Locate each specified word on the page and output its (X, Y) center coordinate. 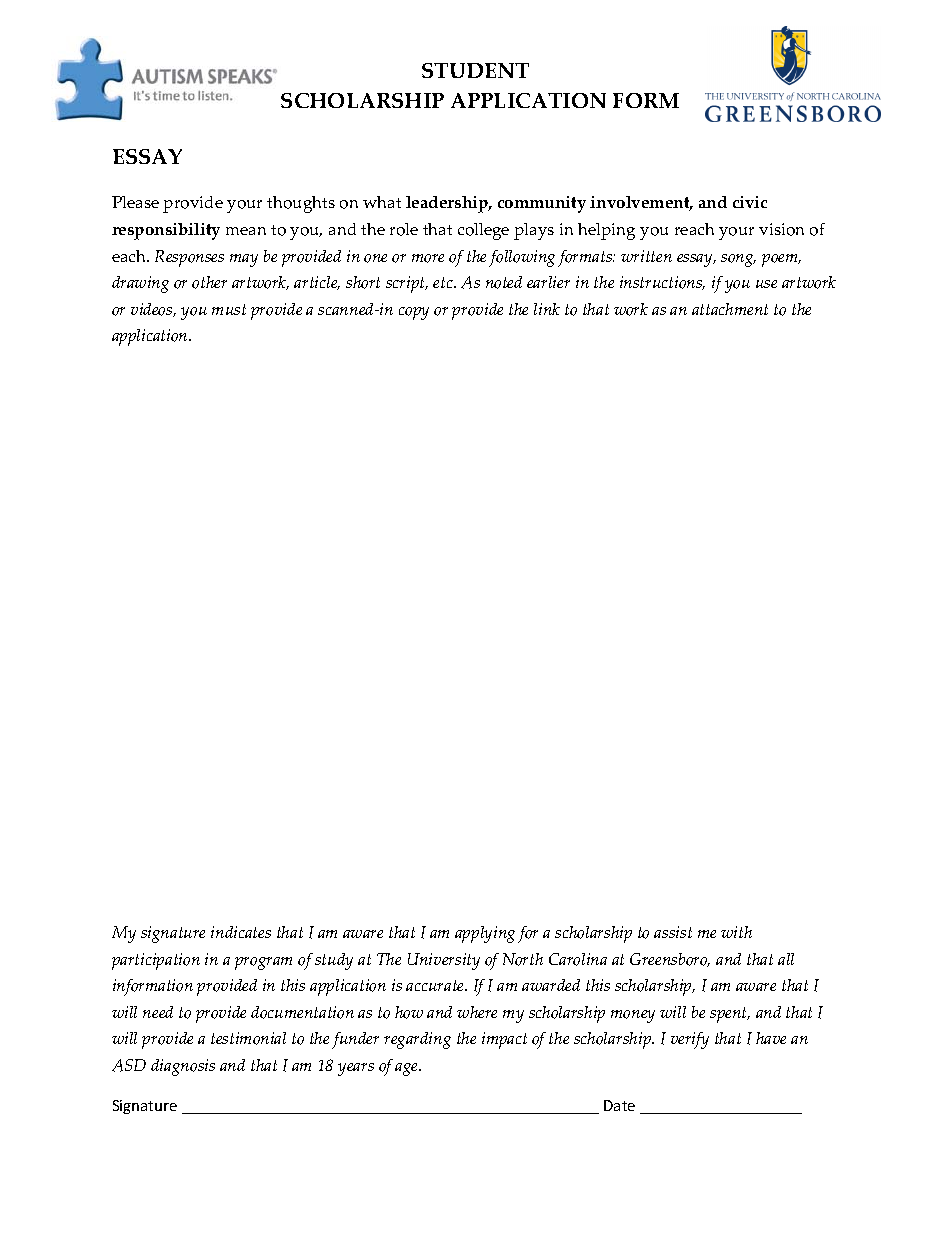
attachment (730, 309)
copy (414, 313)
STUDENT (475, 70)
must (229, 309)
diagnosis (183, 1067)
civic (750, 202)
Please (135, 202)
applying (485, 934)
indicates (241, 932)
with (736, 932)
